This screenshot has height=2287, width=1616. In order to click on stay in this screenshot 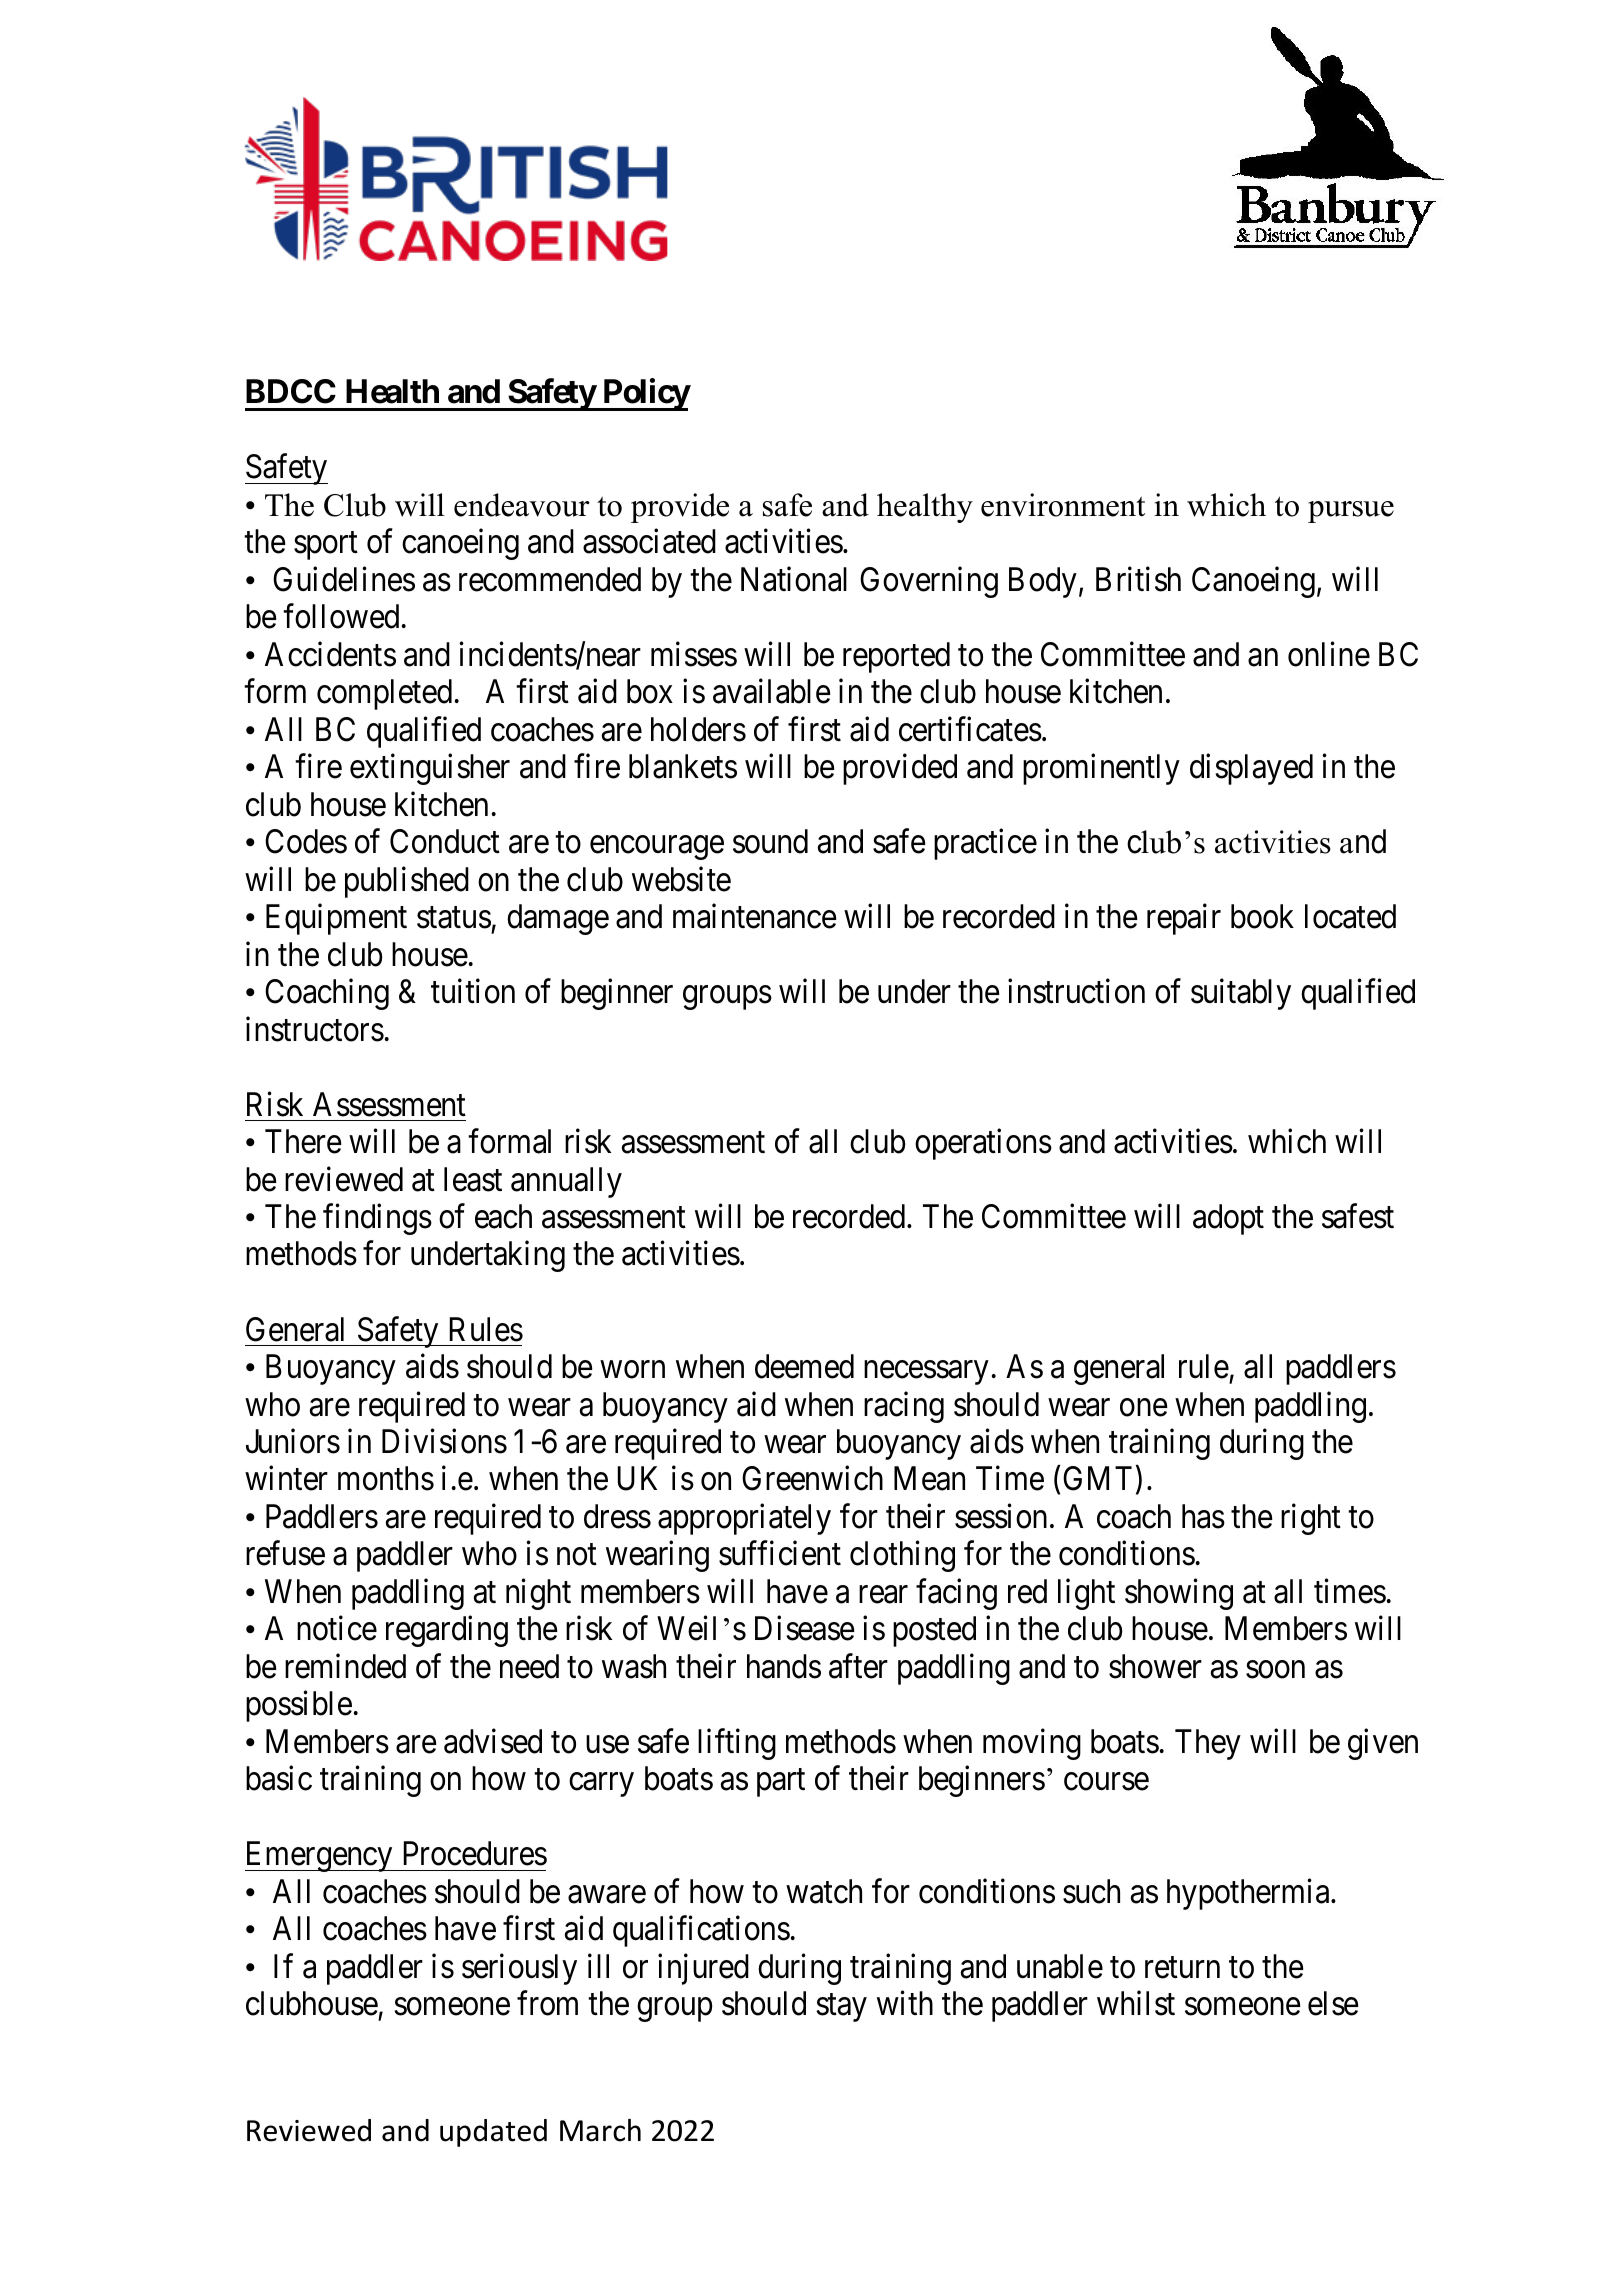, I will do `click(842, 2008)`.
